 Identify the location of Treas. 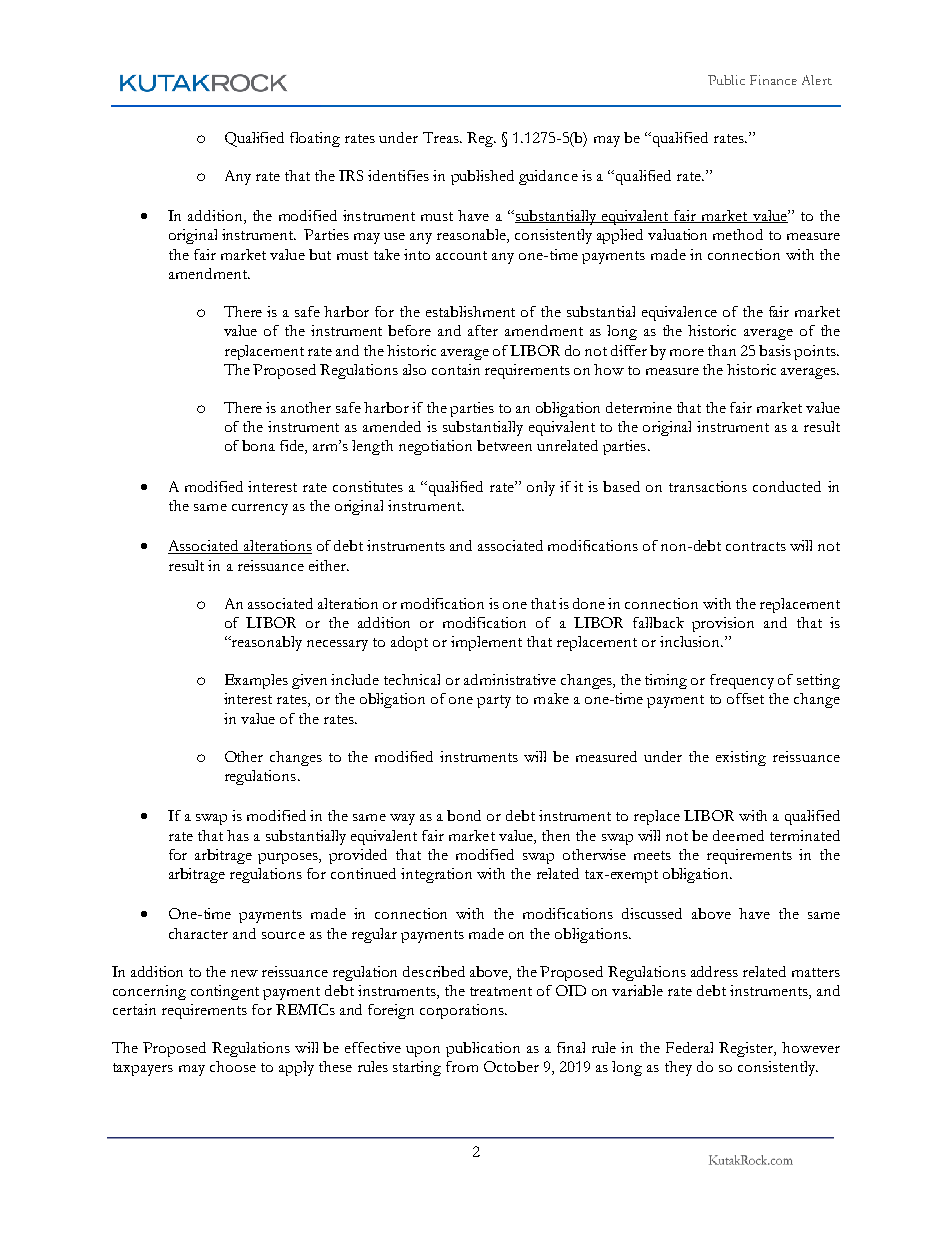
(442, 137).
